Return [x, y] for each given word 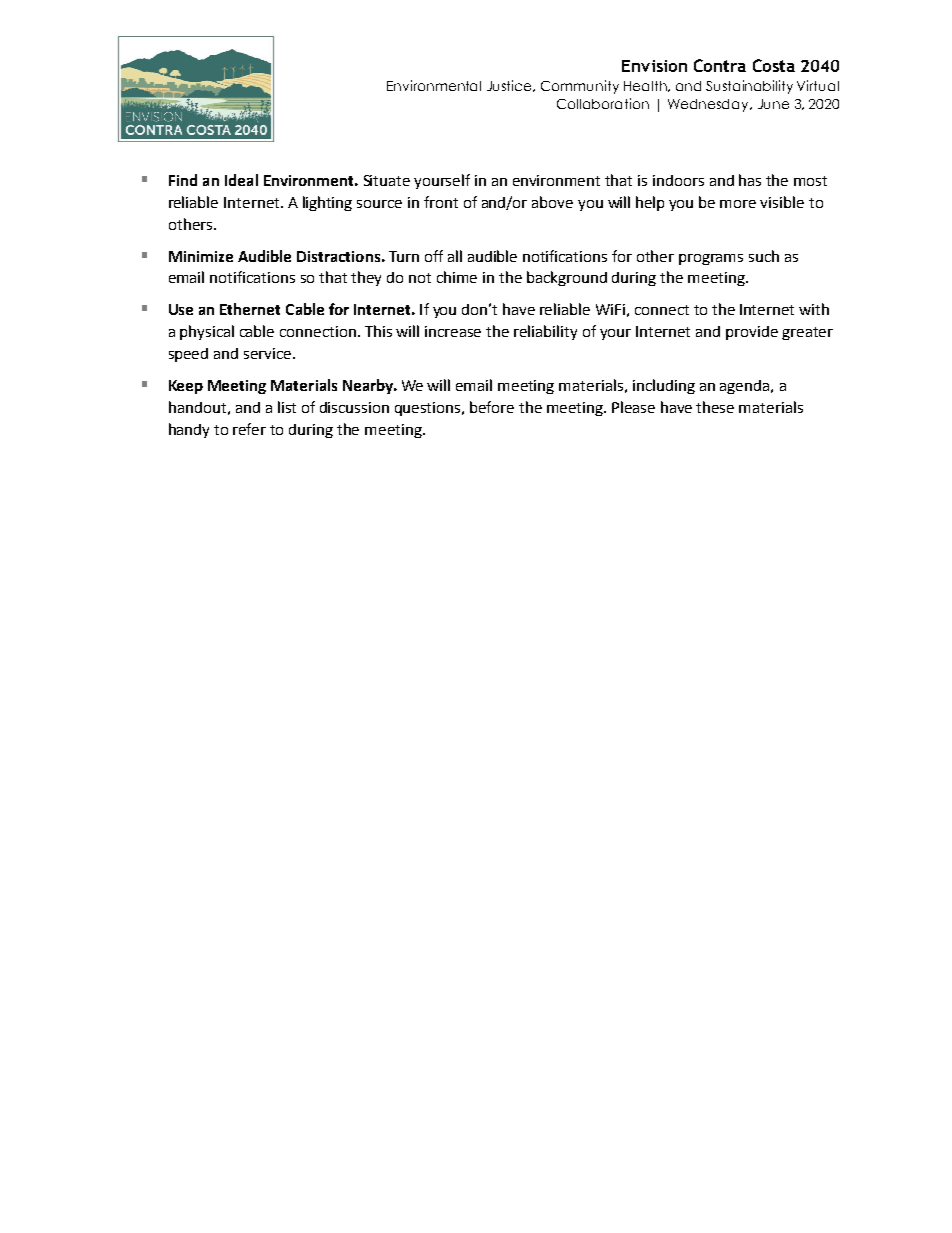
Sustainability [749, 87]
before [492, 407]
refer [249, 429]
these [715, 407]
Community [580, 87]
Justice [511, 86]
